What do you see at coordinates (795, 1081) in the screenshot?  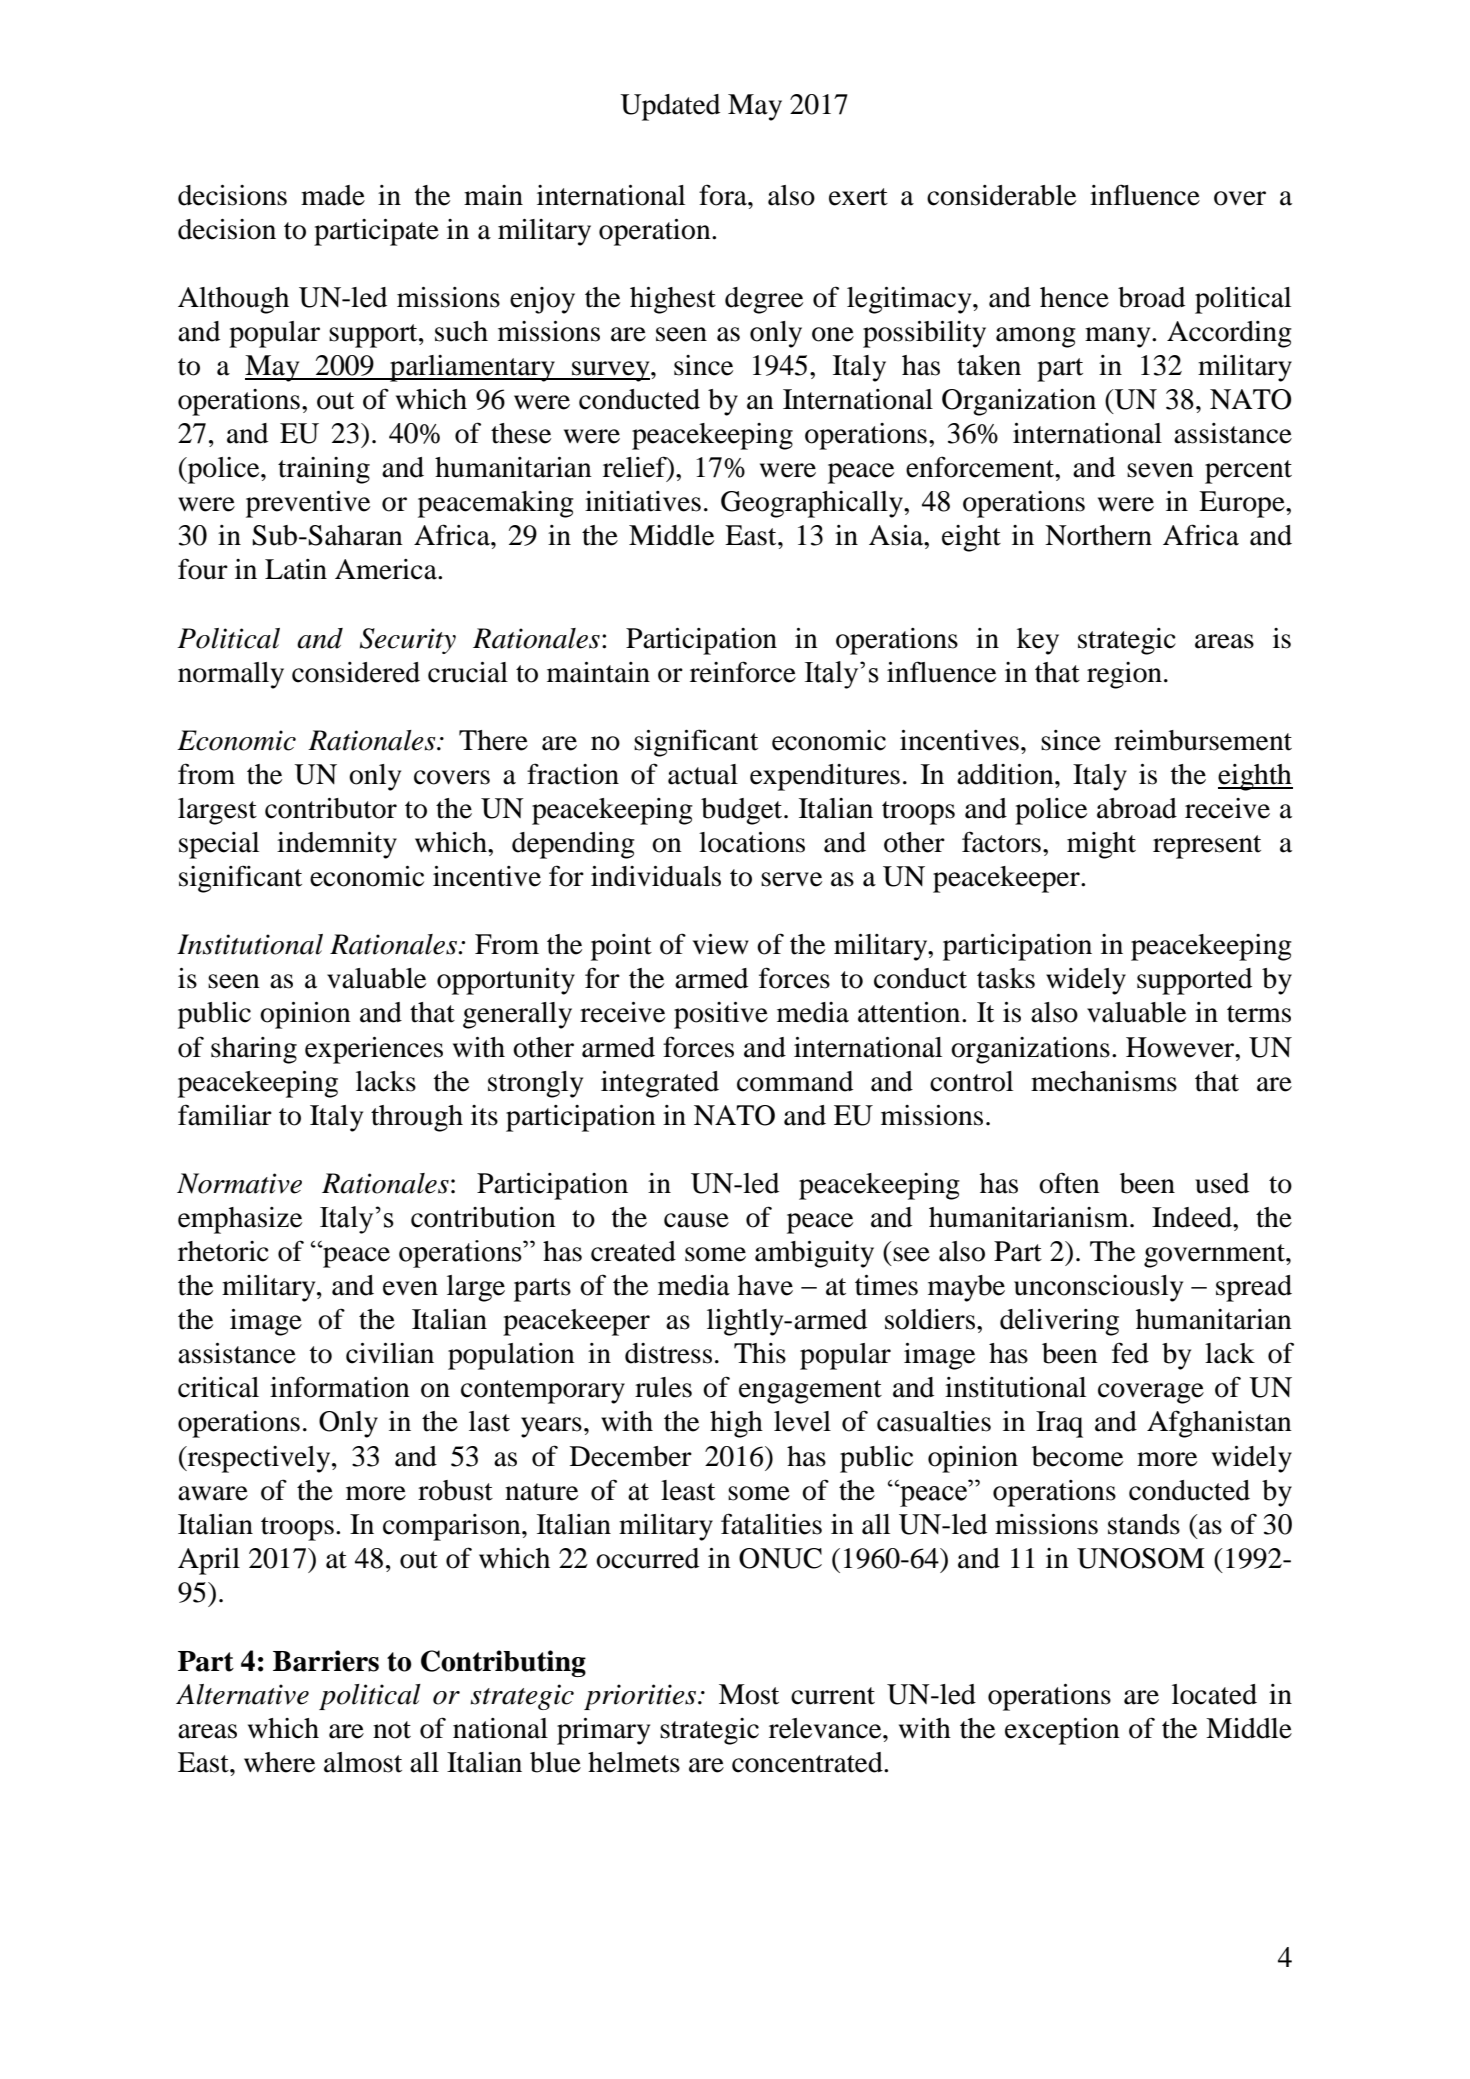 I see `command` at bounding box center [795, 1081].
